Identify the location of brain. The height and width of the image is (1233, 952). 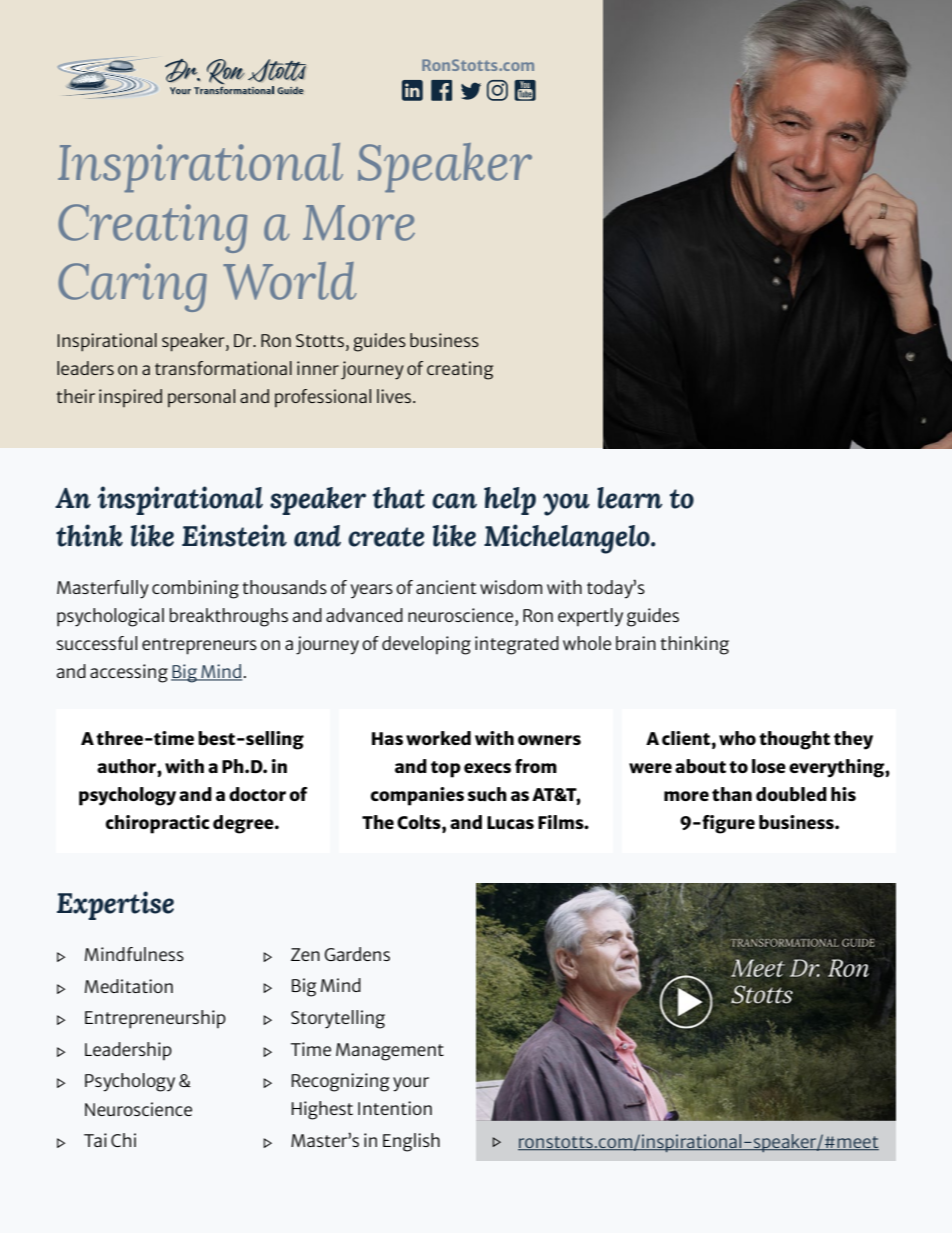
(636, 643).
